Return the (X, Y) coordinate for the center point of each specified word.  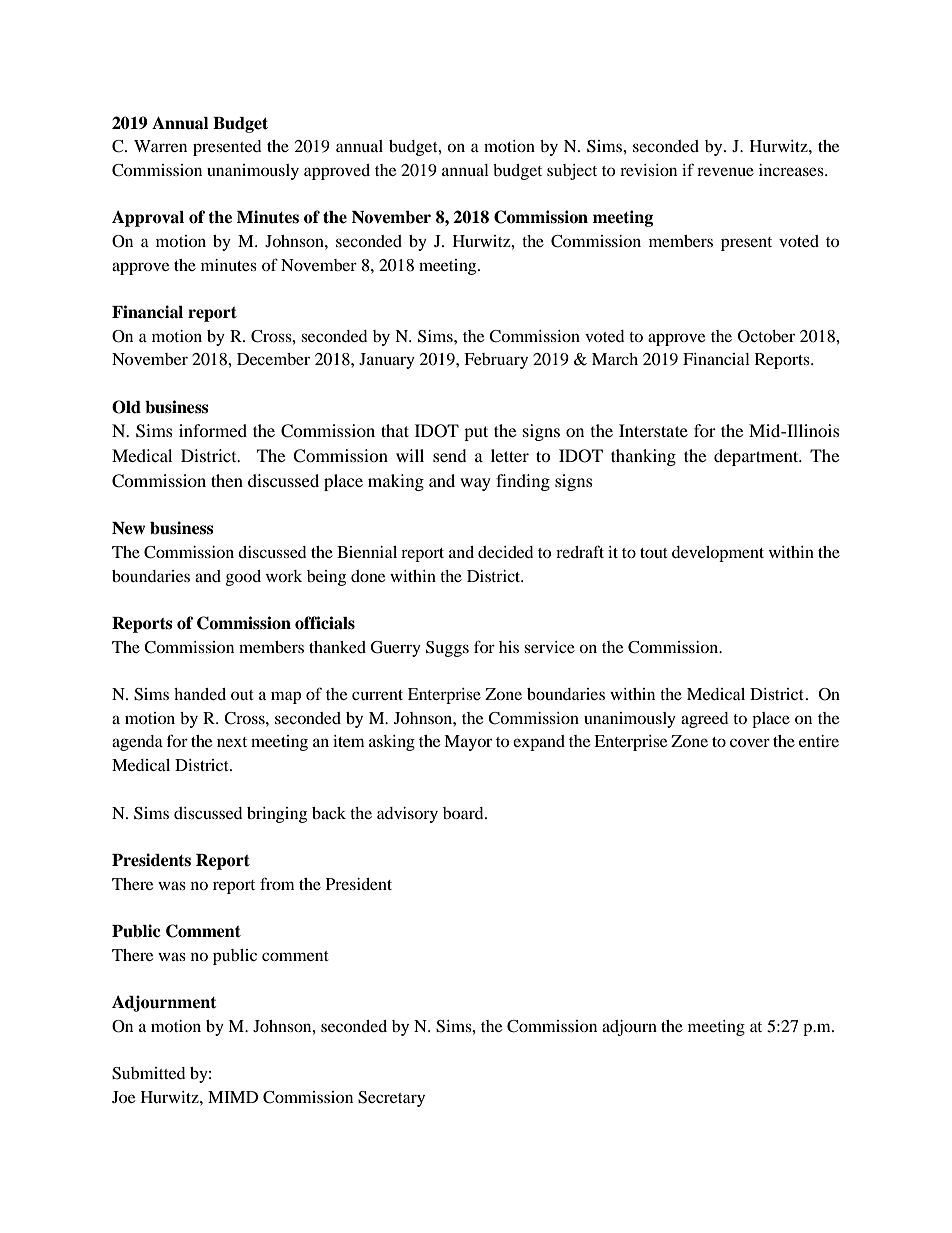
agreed (705, 720)
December (273, 359)
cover (750, 742)
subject (572, 172)
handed (200, 694)
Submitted (149, 1073)
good (243, 578)
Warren (160, 146)
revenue (725, 171)
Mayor (468, 743)
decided (506, 552)
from (277, 883)
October (766, 336)
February (496, 361)
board (464, 813)
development (718, 554)
